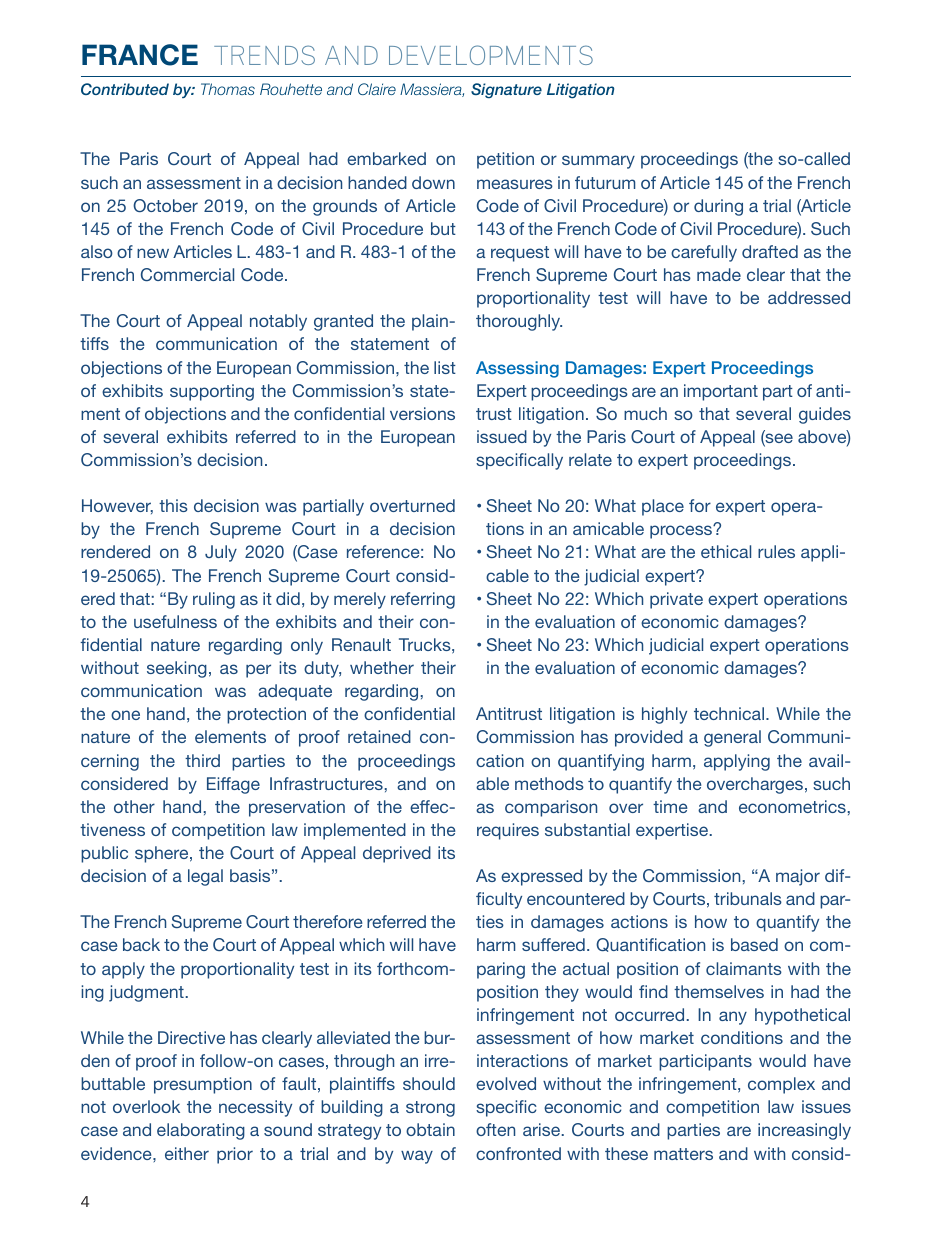 Image resolution: width=952 pixels, height=1240 pixels. Describe the element at coordinates (228, 89) in the image. I see `Thomas` at that location.
